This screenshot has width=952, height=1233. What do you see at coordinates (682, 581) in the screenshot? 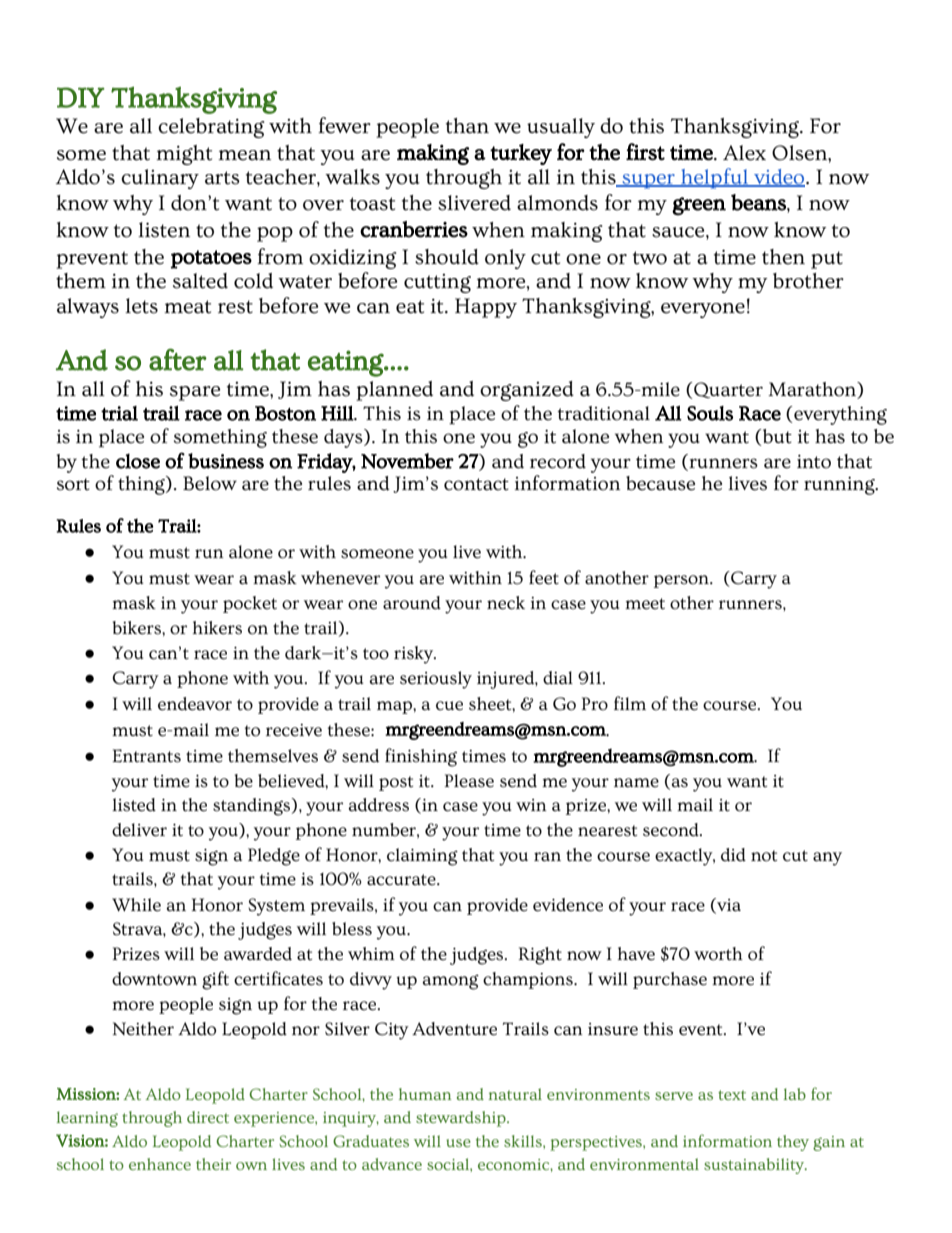
I see `person` at bounding box center [682, 581].
